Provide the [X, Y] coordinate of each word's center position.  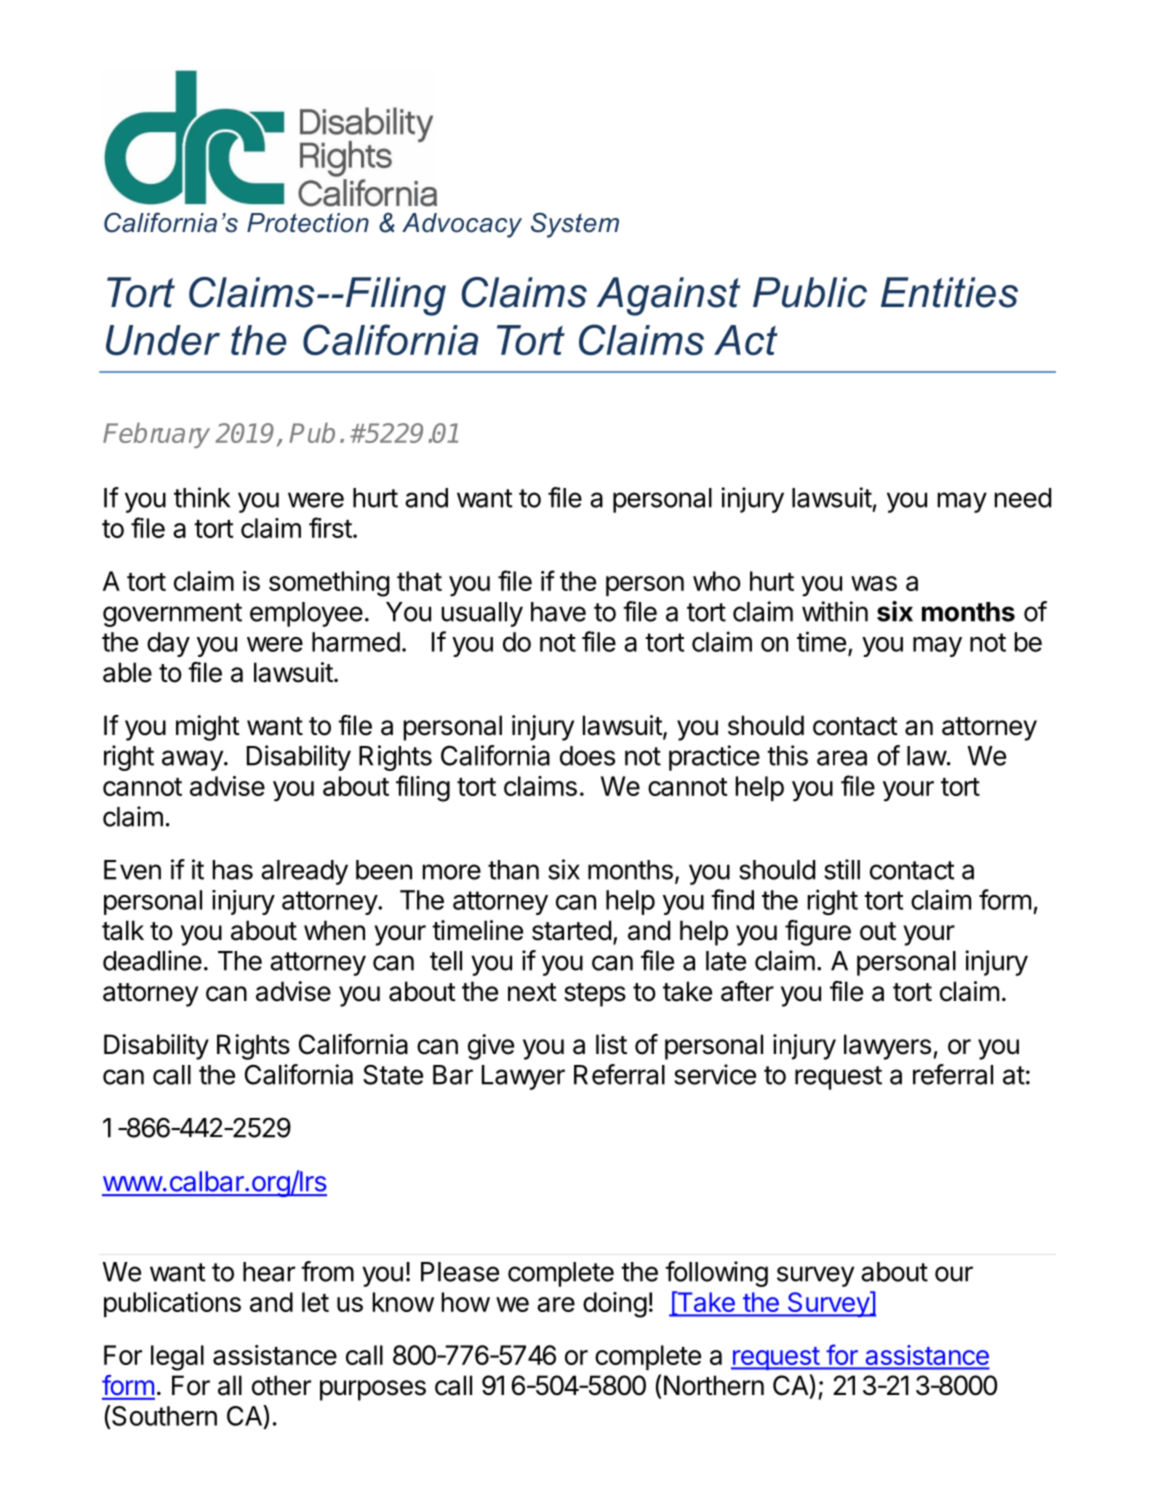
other [281, 1385]
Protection [308, 223]
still [842, 869]
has [232, 870]
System [575, 225]
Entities [949, 292]
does [587, 756]
